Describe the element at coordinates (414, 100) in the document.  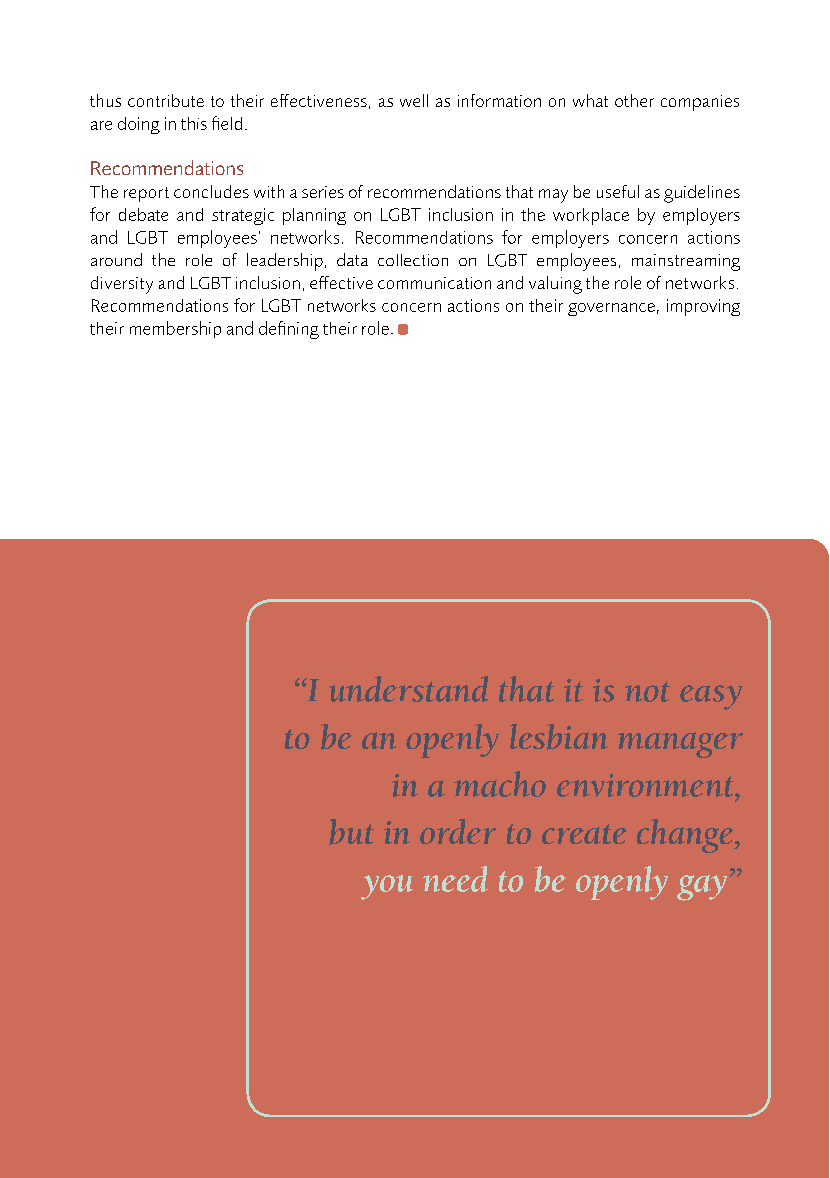
I see `well` at that location.
